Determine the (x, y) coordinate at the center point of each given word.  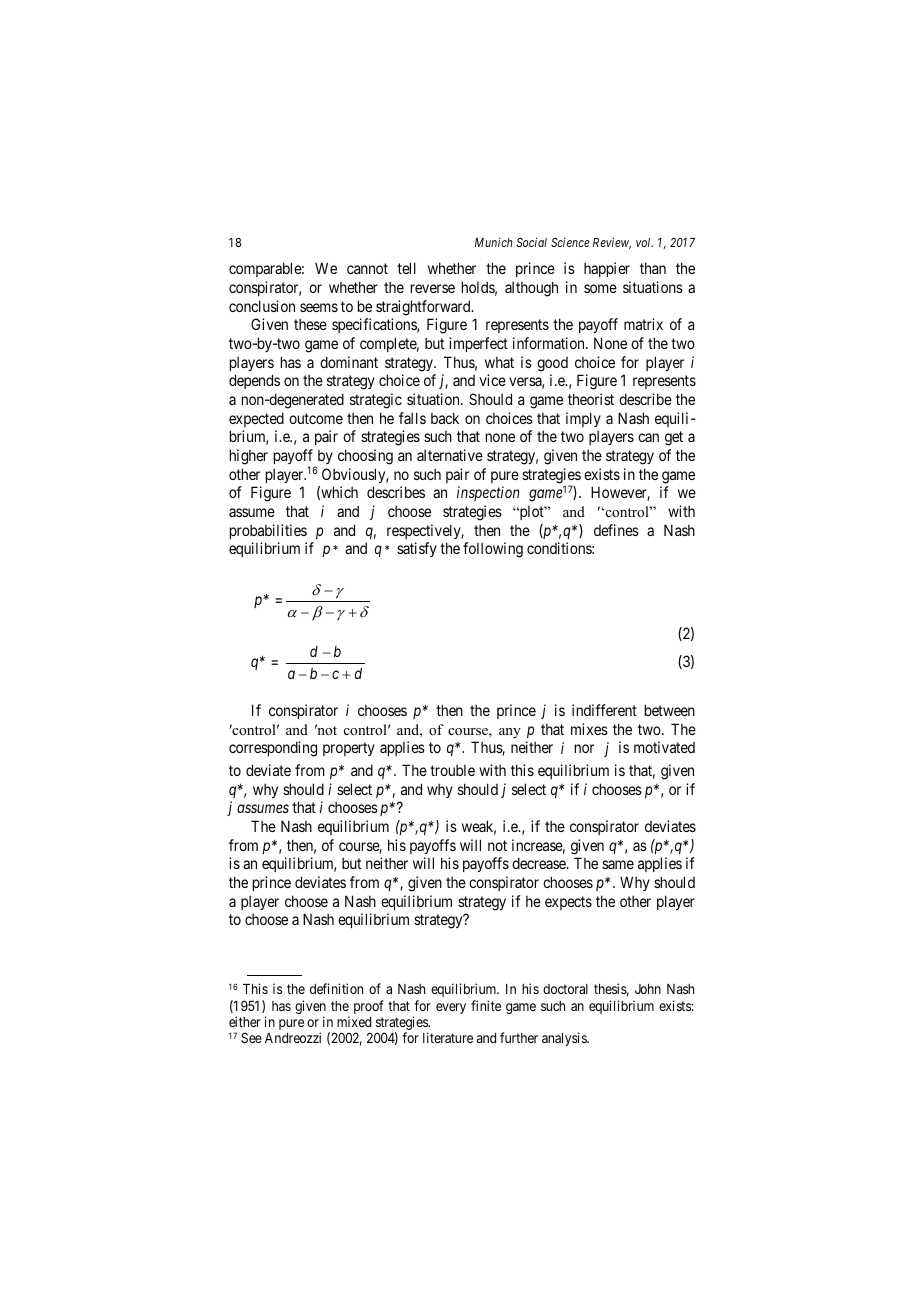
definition (336, 988)
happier (607, 269)
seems (319, 307)
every (451, 1008)
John (648, 989)
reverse (433, 288)
